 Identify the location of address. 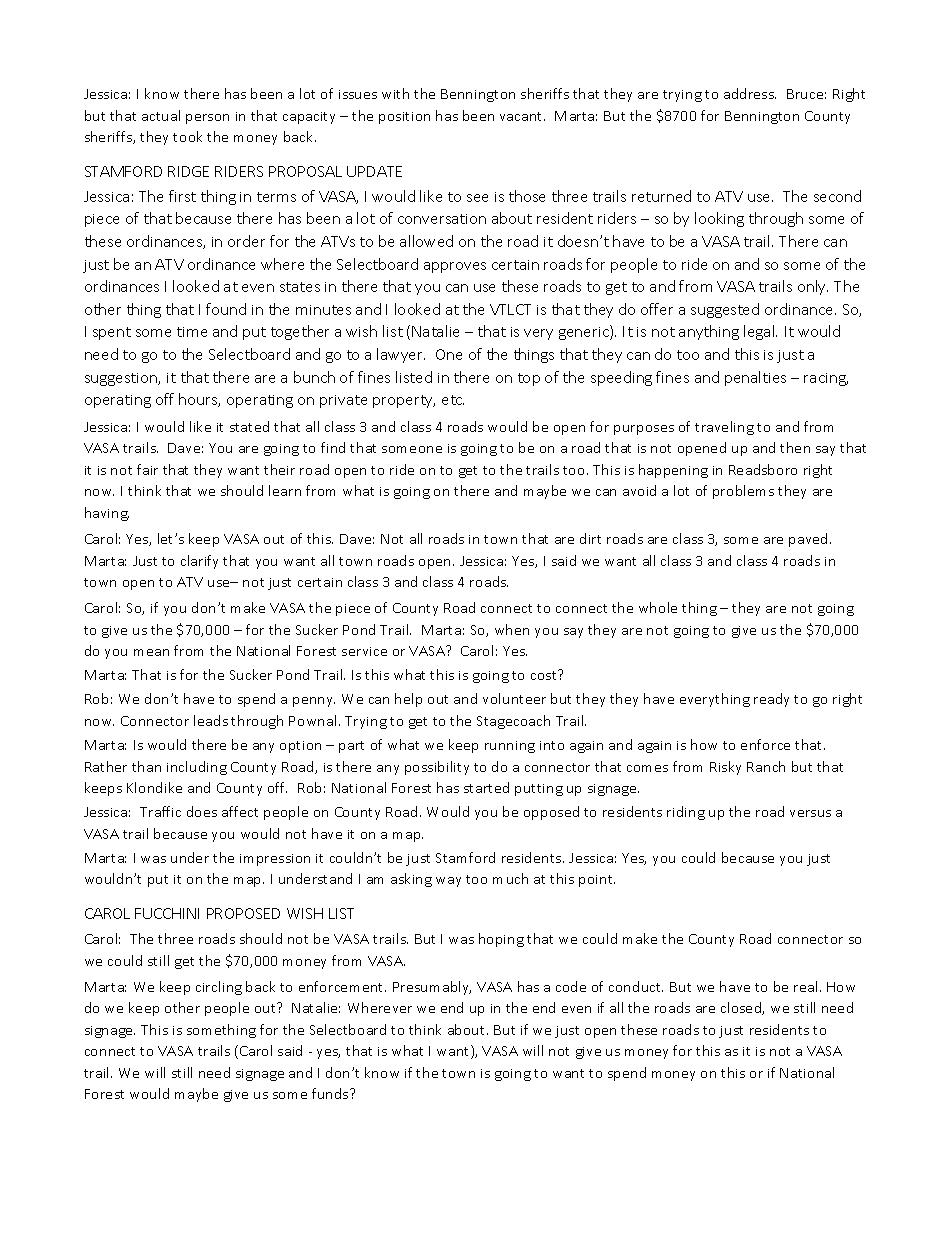
(750, 93).
